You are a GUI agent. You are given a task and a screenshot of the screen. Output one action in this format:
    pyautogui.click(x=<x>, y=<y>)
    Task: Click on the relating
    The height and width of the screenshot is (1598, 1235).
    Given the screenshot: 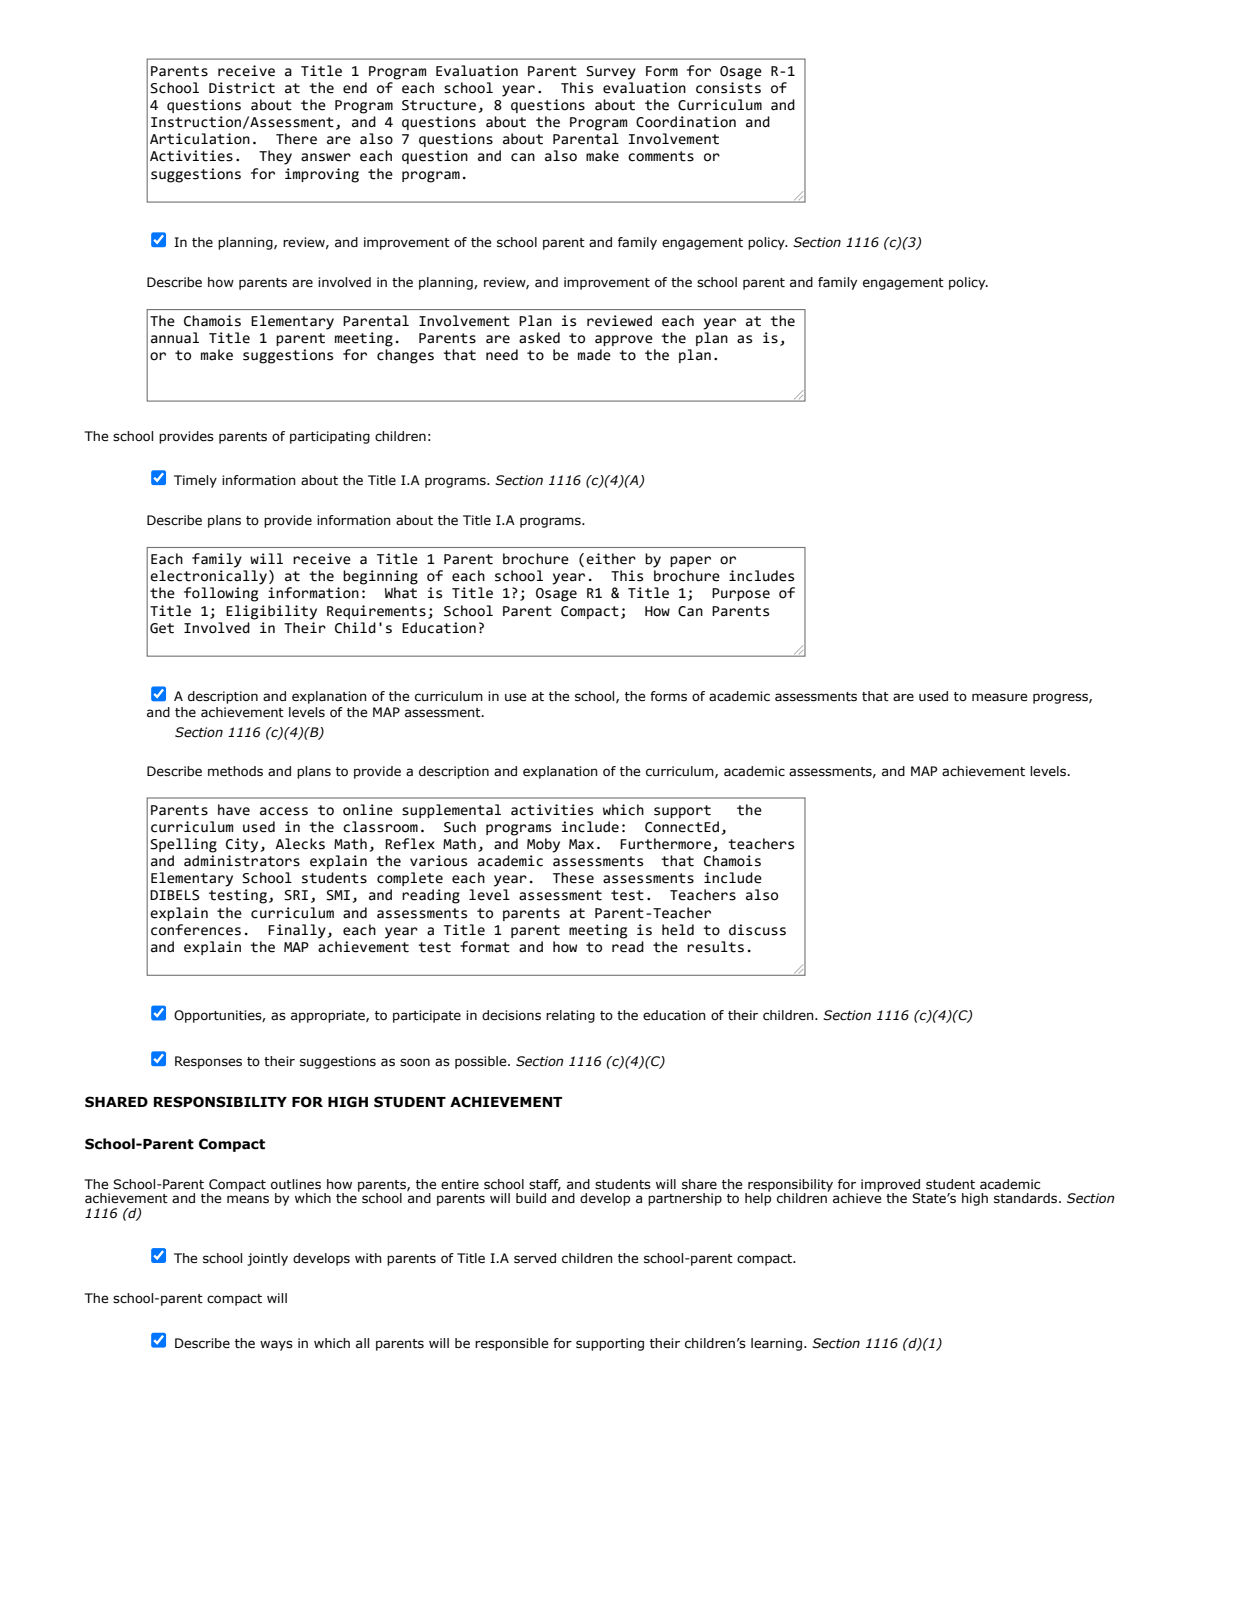 What is the action you would take?
    pyautogui.click(x=570, y=1016)
